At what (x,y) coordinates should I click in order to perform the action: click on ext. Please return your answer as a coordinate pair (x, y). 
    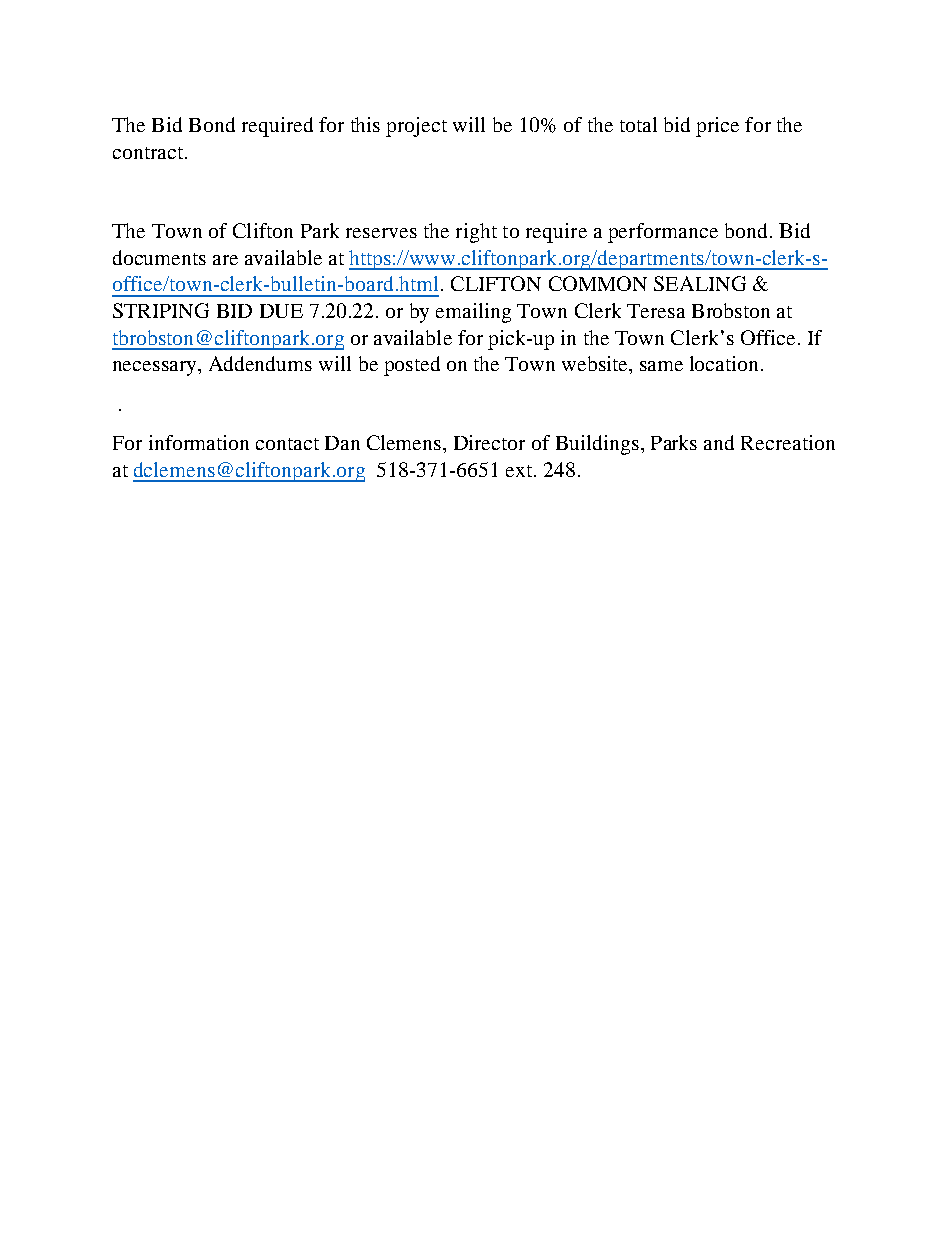
    Looking at the image, I should click on (519, 471).
